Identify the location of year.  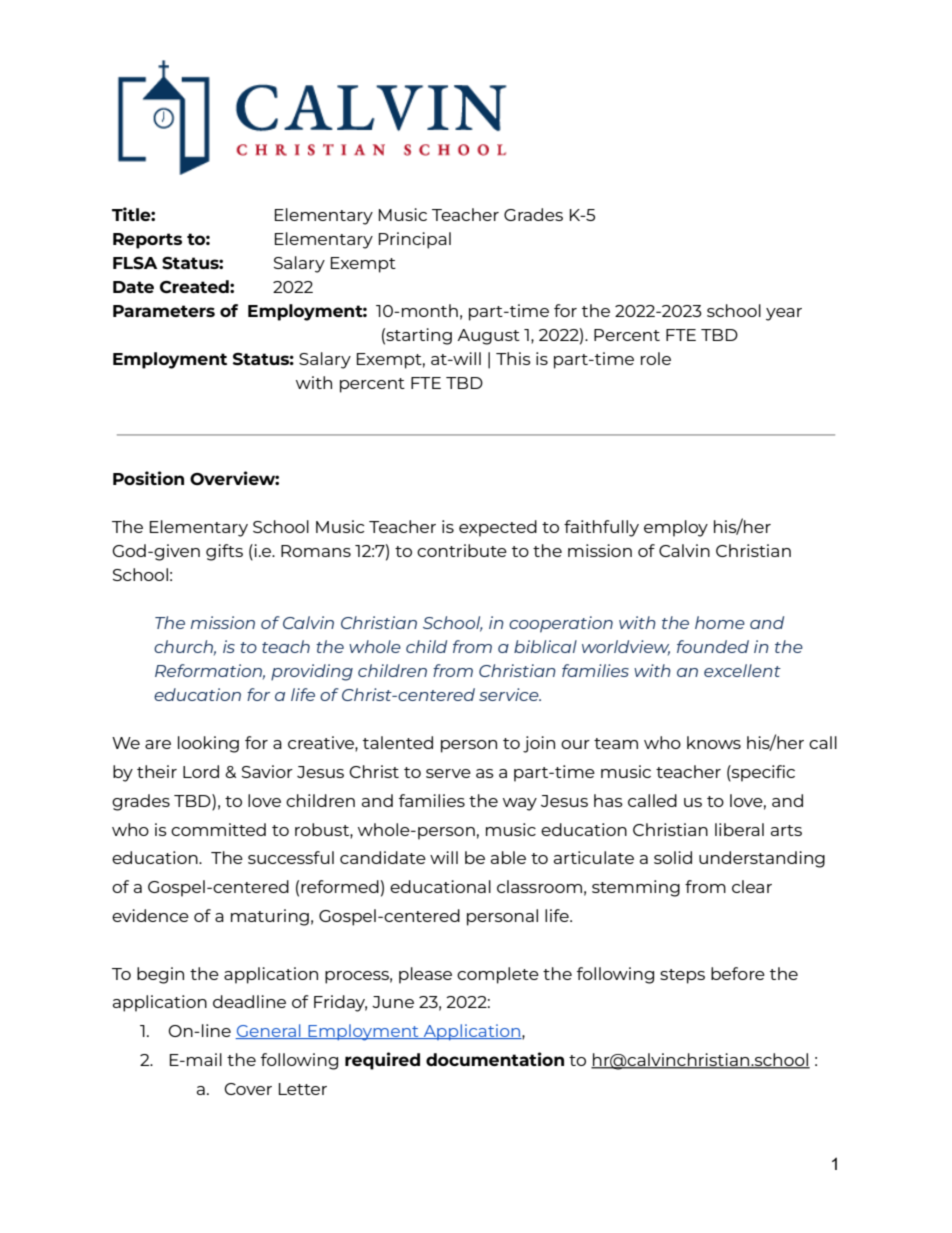
(784, 314).
